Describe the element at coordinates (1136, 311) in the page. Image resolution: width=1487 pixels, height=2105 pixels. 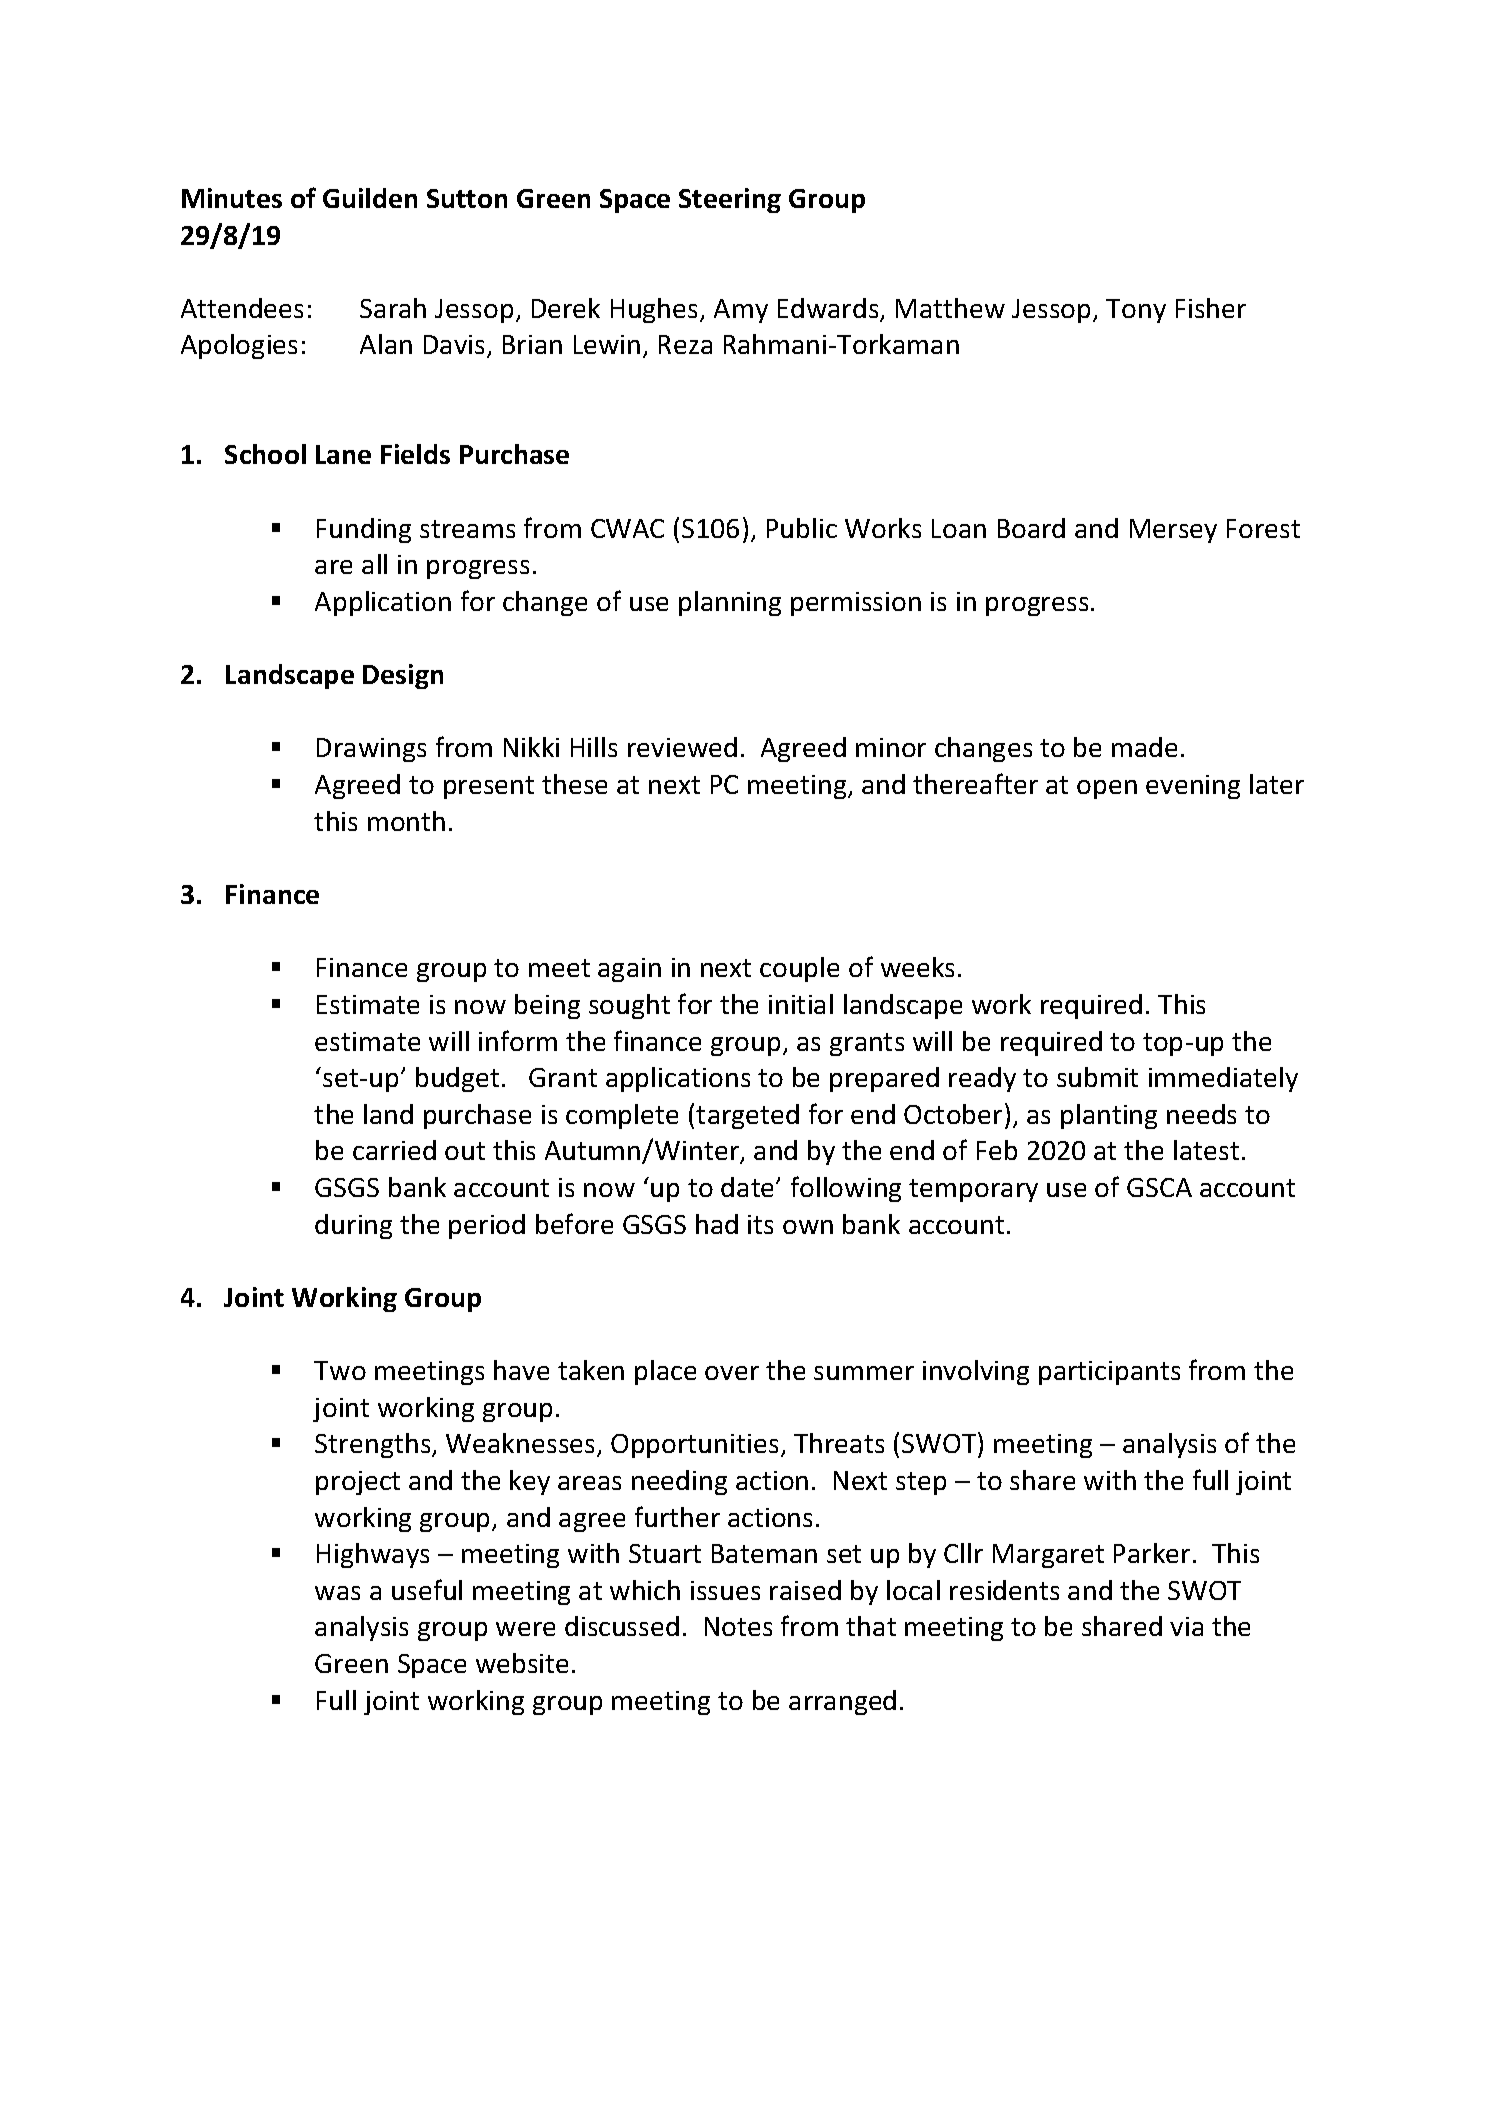
I see `Tony` at that location.
